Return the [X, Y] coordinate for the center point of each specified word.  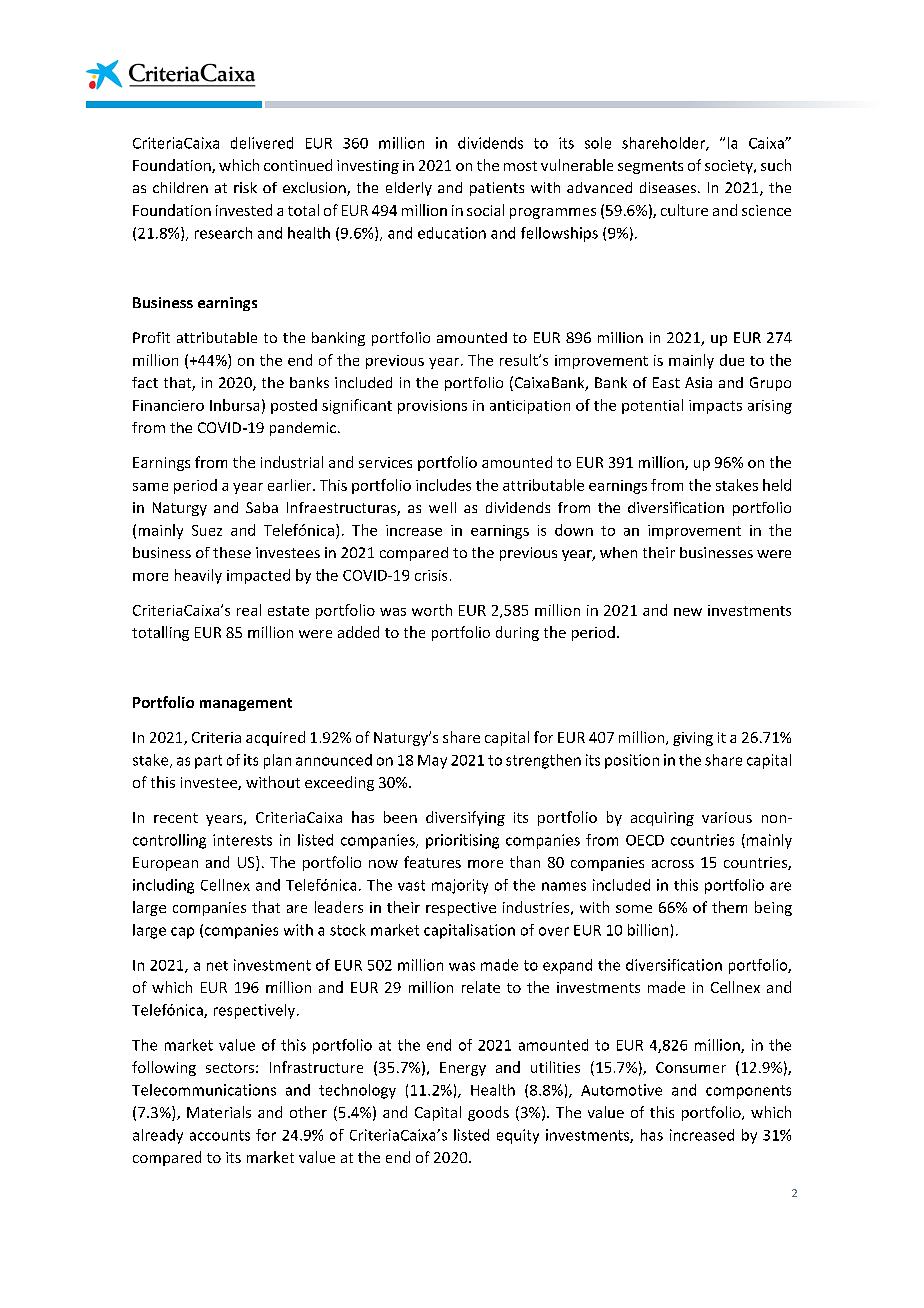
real [249, 610]
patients [497, 189]
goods [488, 1113]
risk [245, 187]
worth [432, 610]
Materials [219, 1112]
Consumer [691, 1067]
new [688, 612]
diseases [668, 187]
